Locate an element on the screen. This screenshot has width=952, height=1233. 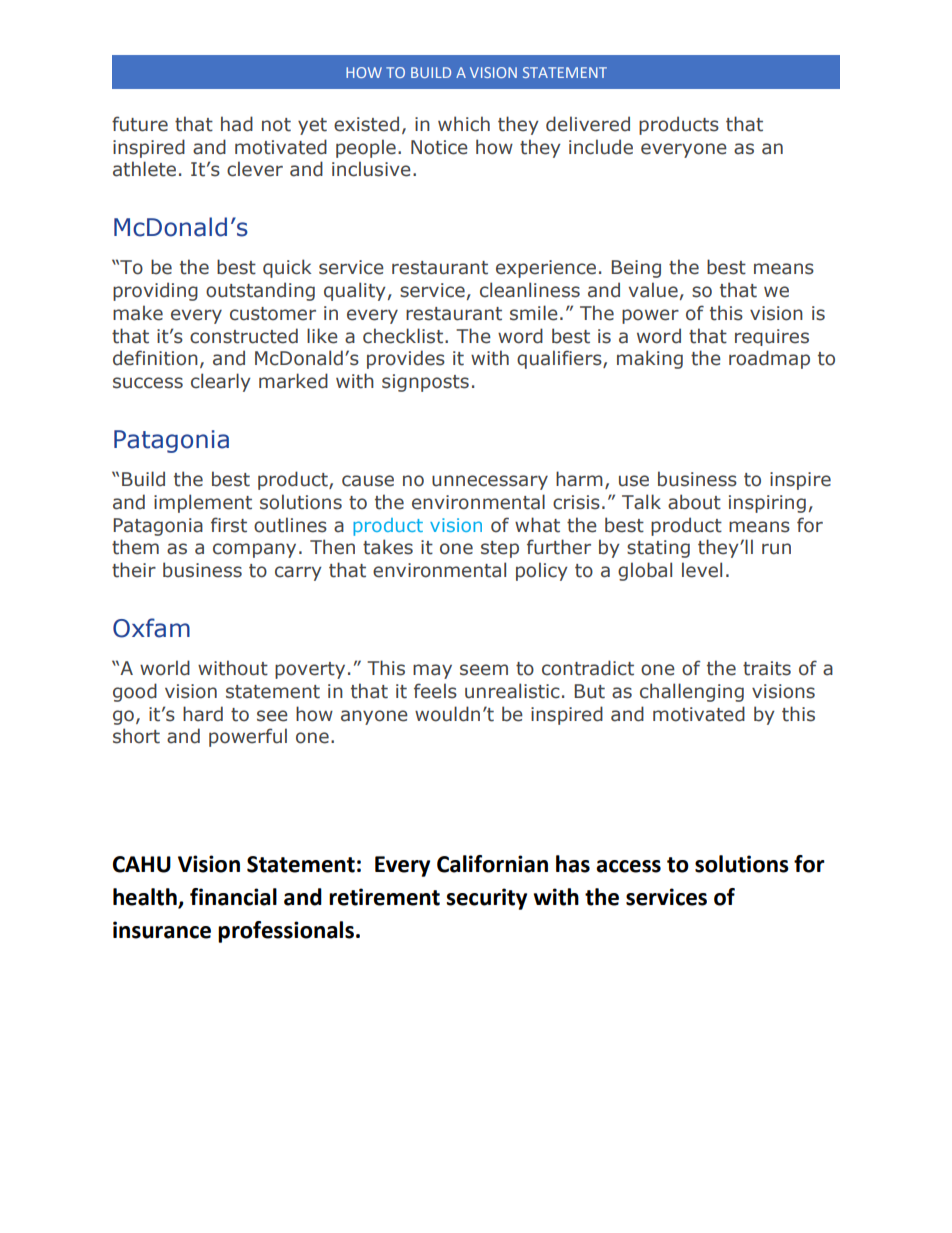
first is located at coordinates (229, 525).
